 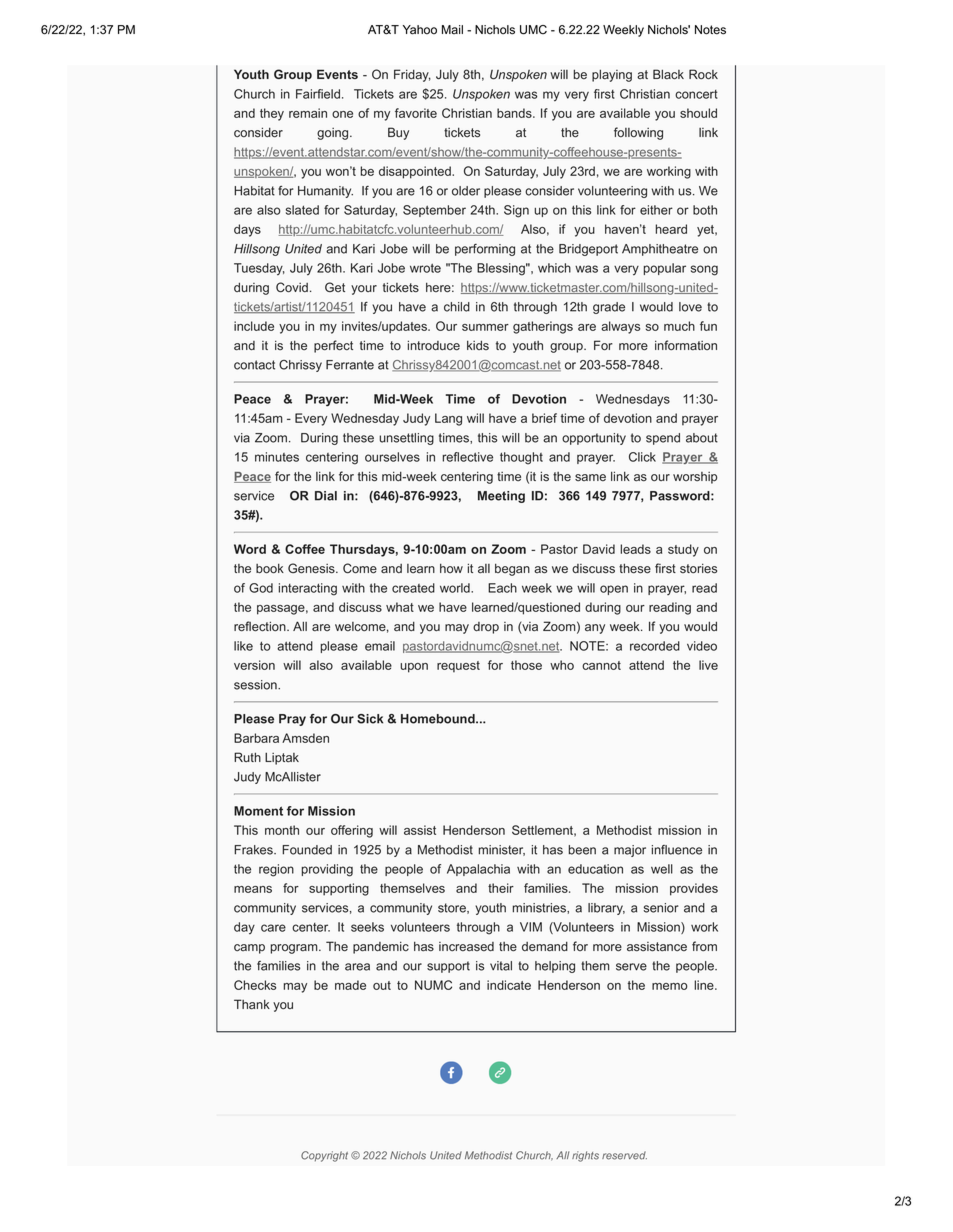 What do you see at coordinates (318, 94) in the screenshot?
I see `Fairfield` at bounding box center [318, 94].
